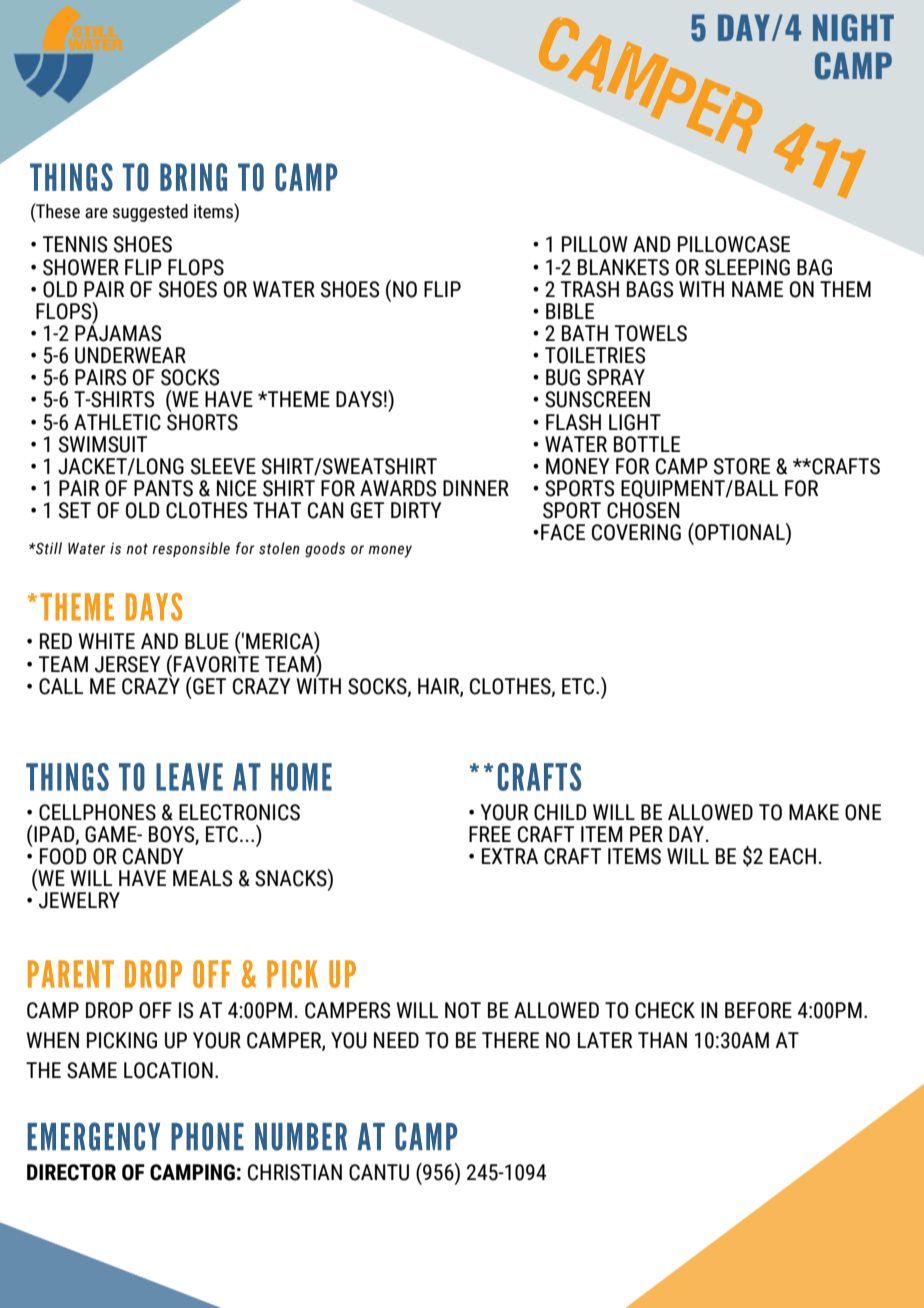 The width and height of the screenshot is (924, 1308). What do you see at coordinates (742, 466) in the screenshot?
I see `STORE` at bounding box center [742, 466].
